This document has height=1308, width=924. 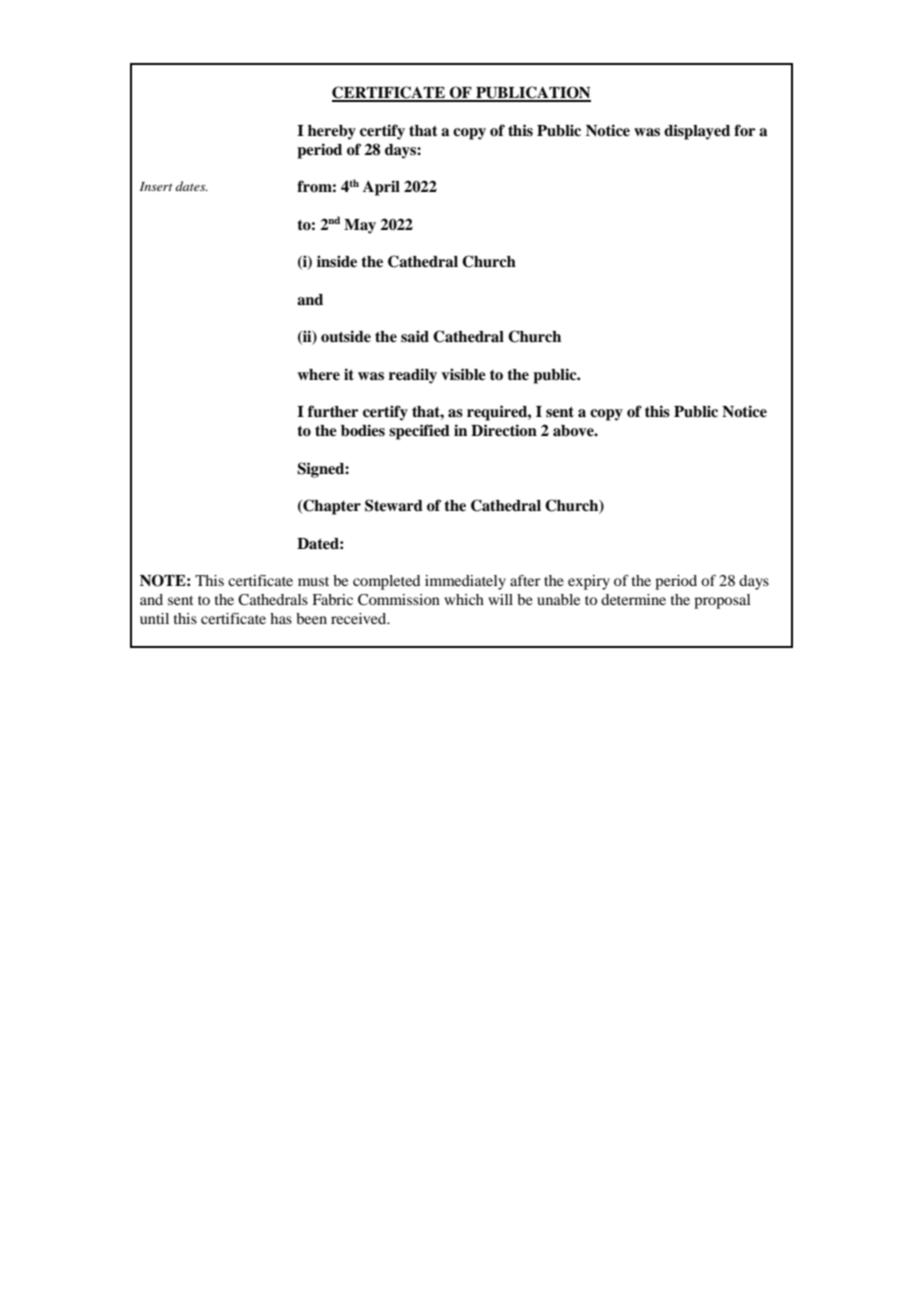 What do you see at coordinates (346, 336) in the document?
I see `outside` at bounding box center [346, 336].
